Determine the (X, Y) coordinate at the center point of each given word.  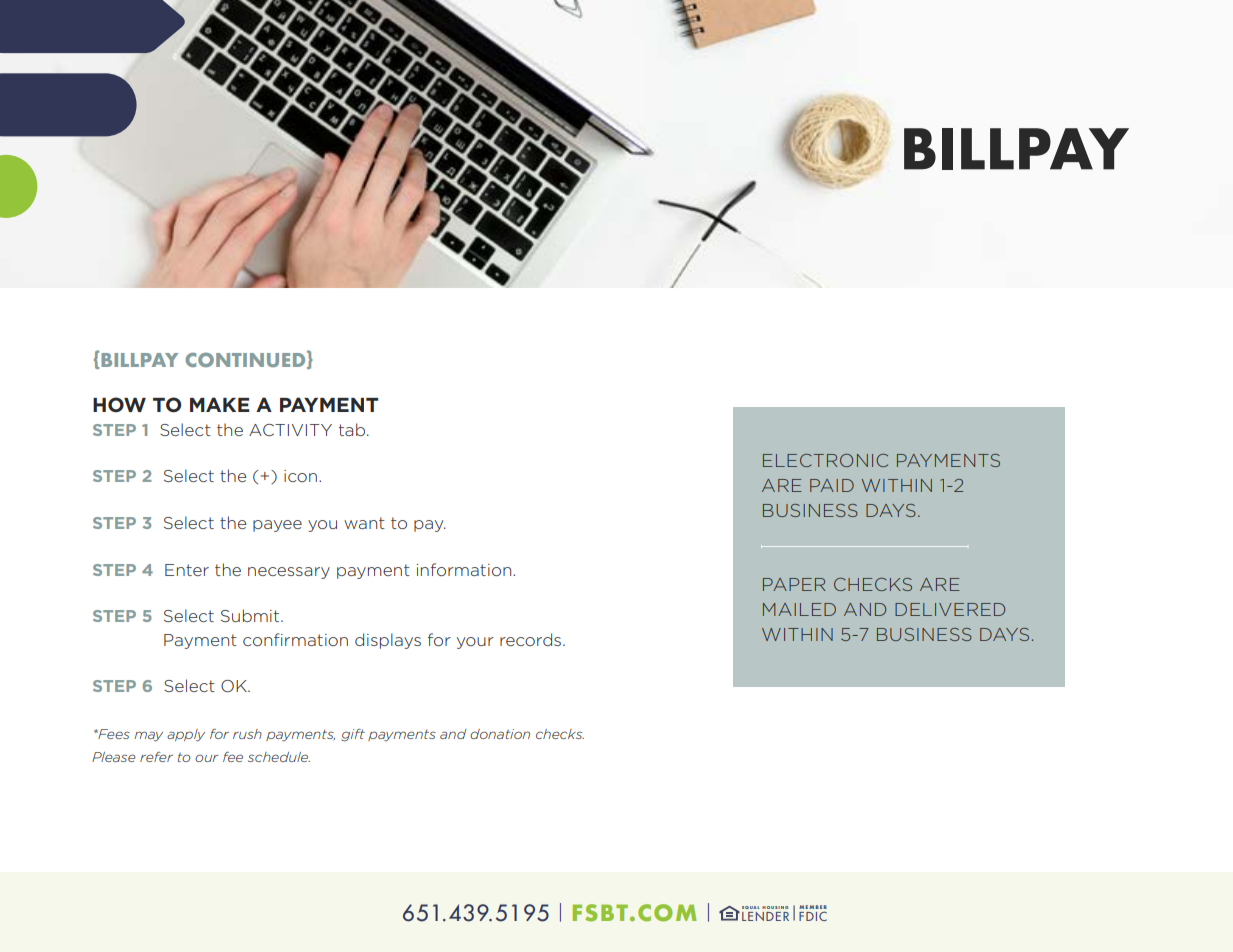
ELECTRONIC (825, 460)
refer (156, 757)
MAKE (220, 404)
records (532, 639)
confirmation (295, 639)
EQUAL (750, 907)
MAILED (799, 609)
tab (352, 429)
